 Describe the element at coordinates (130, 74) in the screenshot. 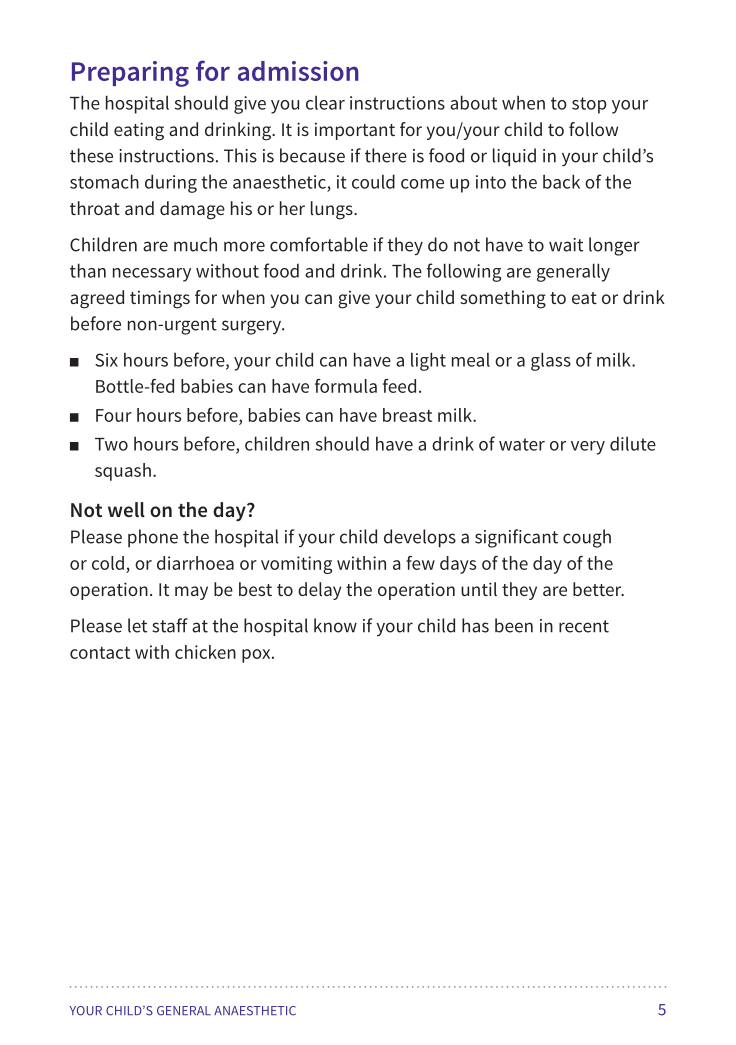

I see `Preparing` at that location.
